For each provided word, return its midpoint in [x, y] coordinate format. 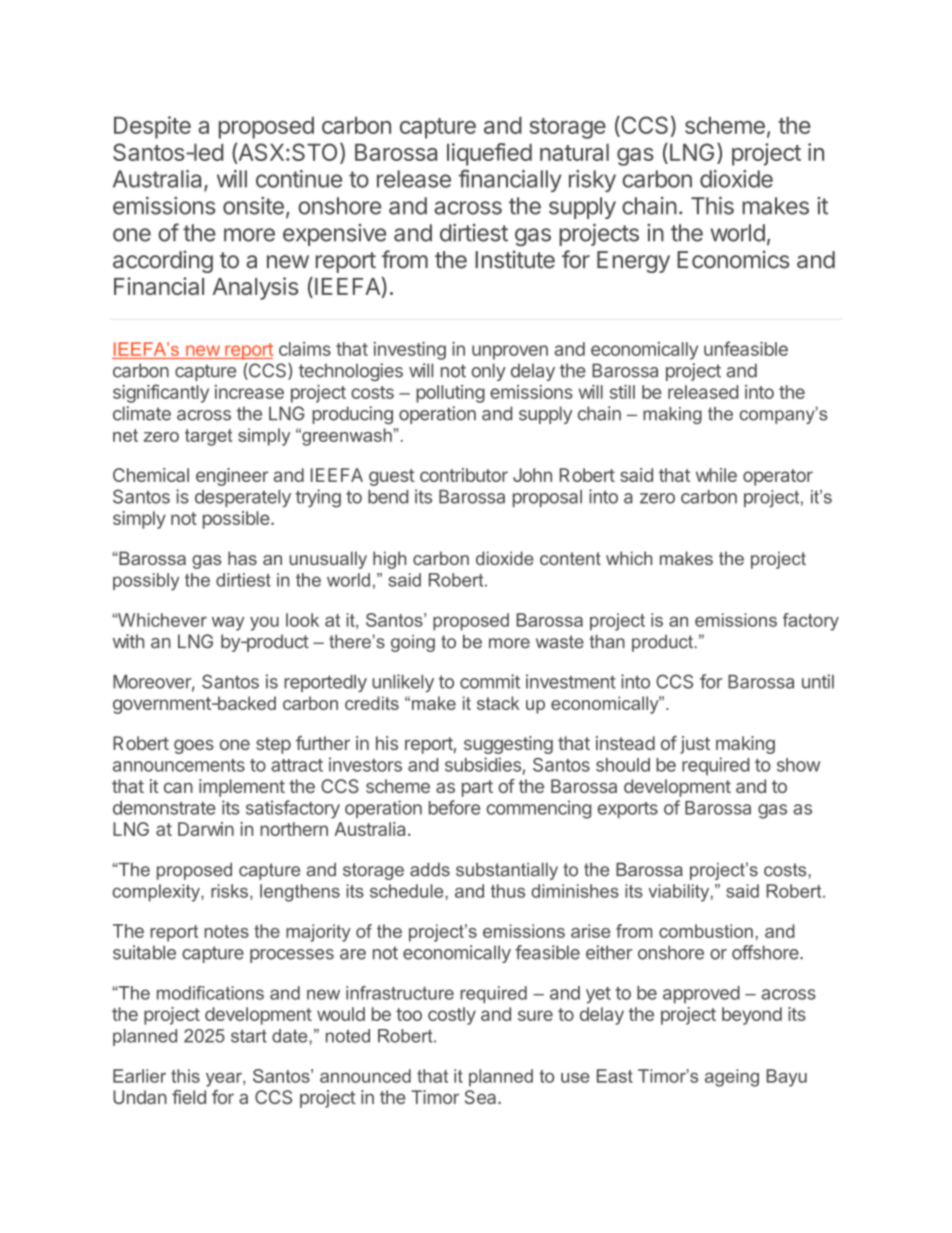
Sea [482, 1097]
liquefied [489, 154]
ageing [732, 1078]
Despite [152, 127]
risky [592, 181]
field [189, 1097]
